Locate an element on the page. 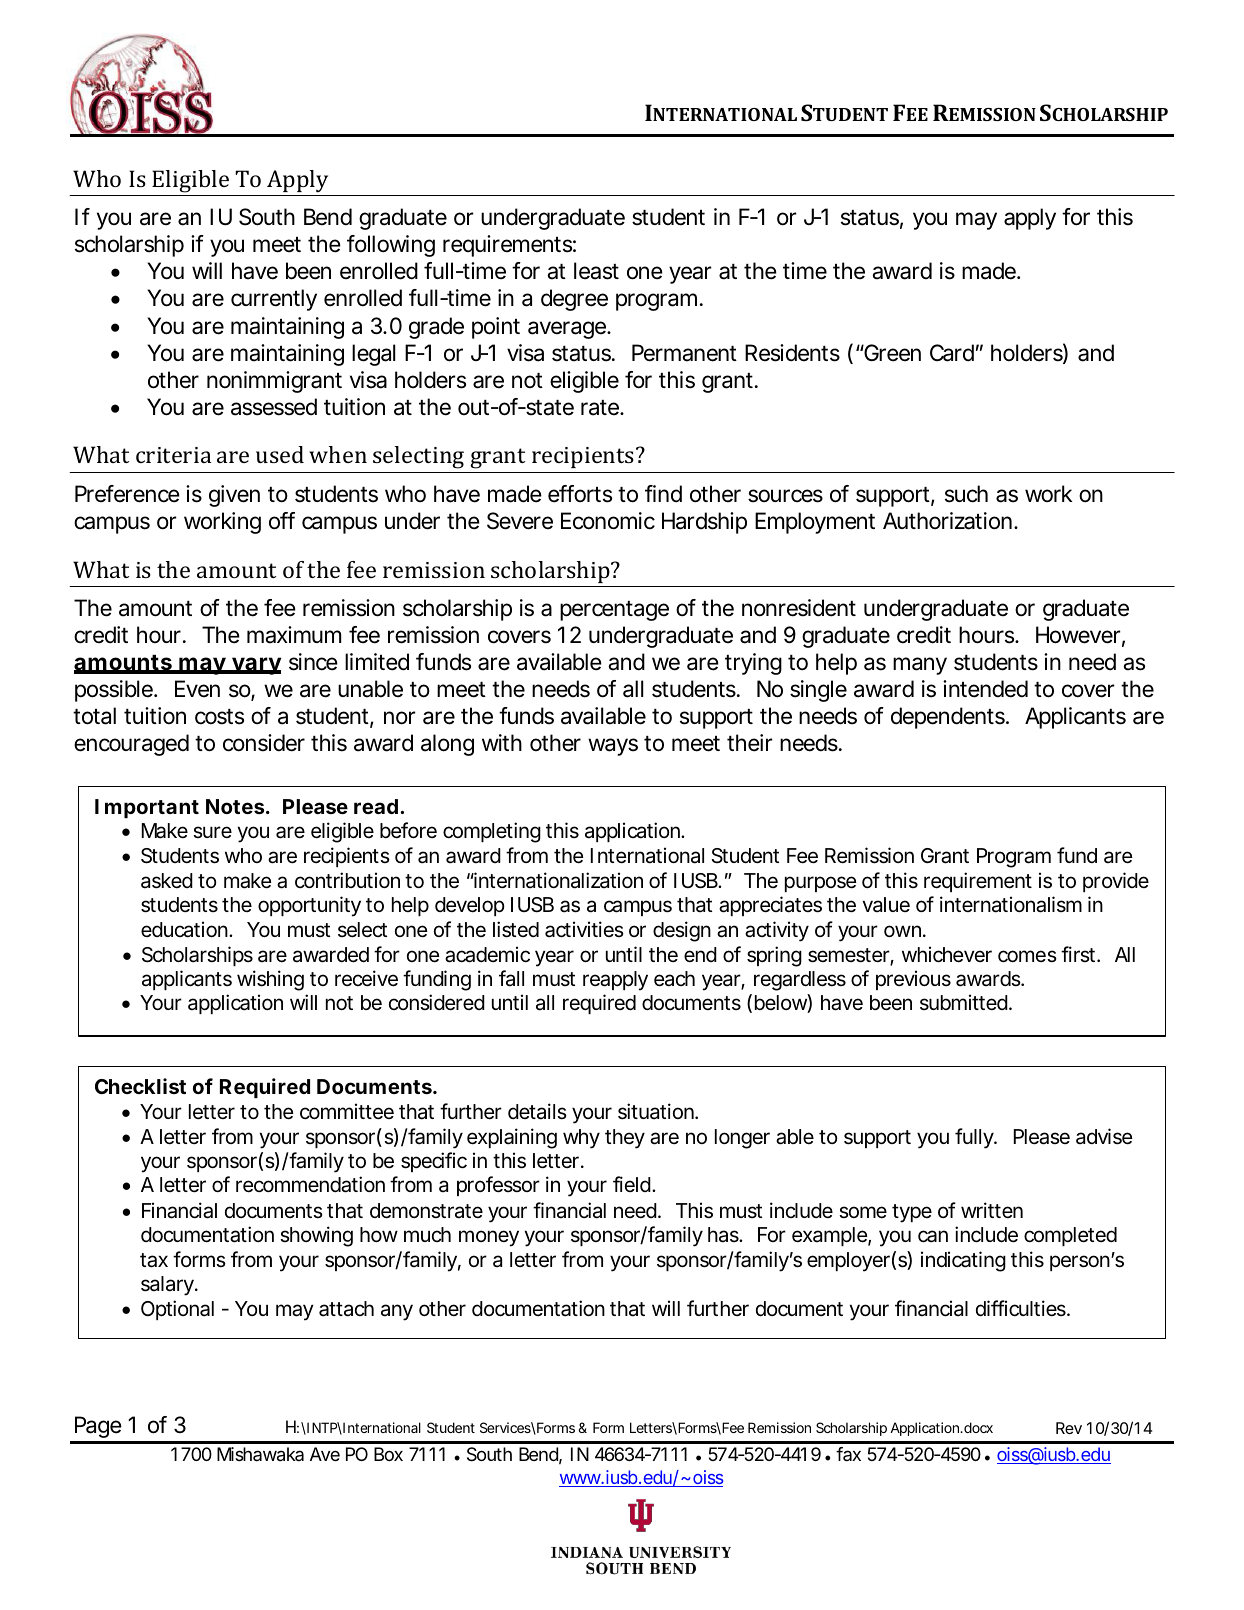 This image has width=1244, height=1610. indicating is located at coordinates (963, 1261).
